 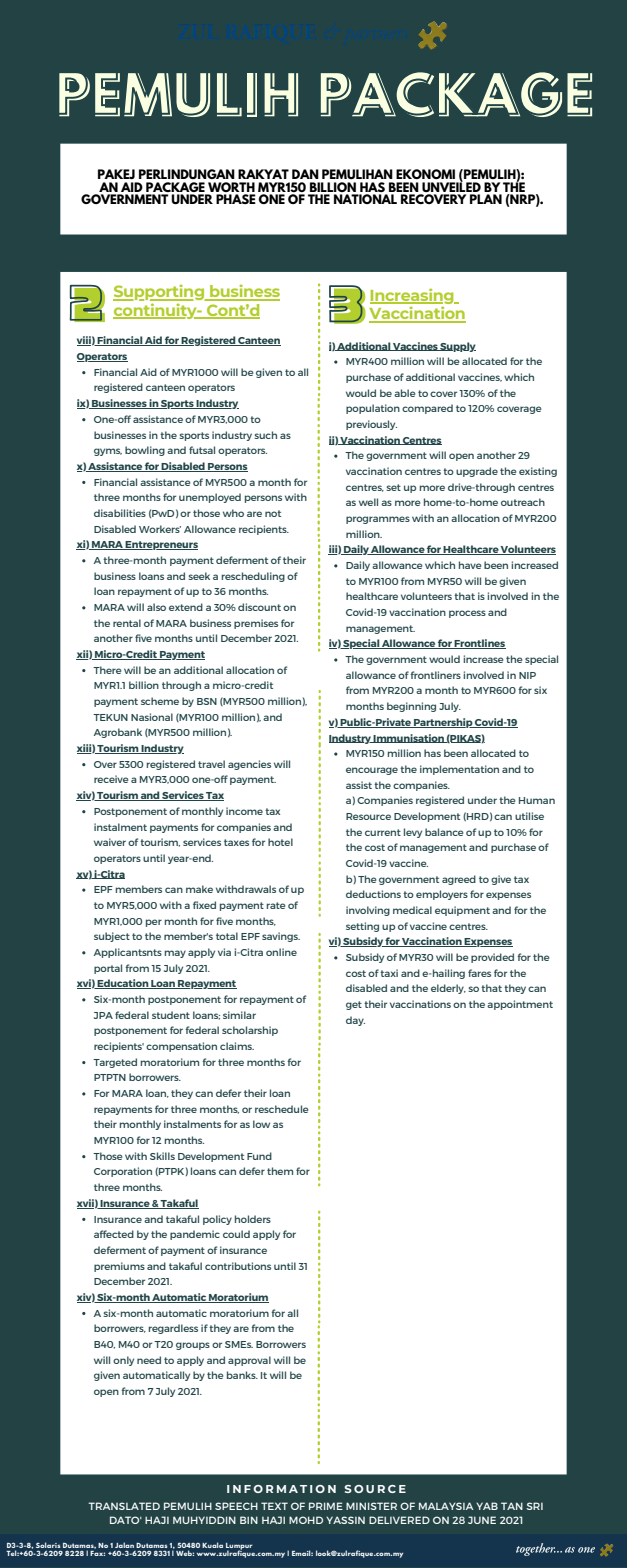 I want to click on MOHD, so click(x=306, y=1520).
